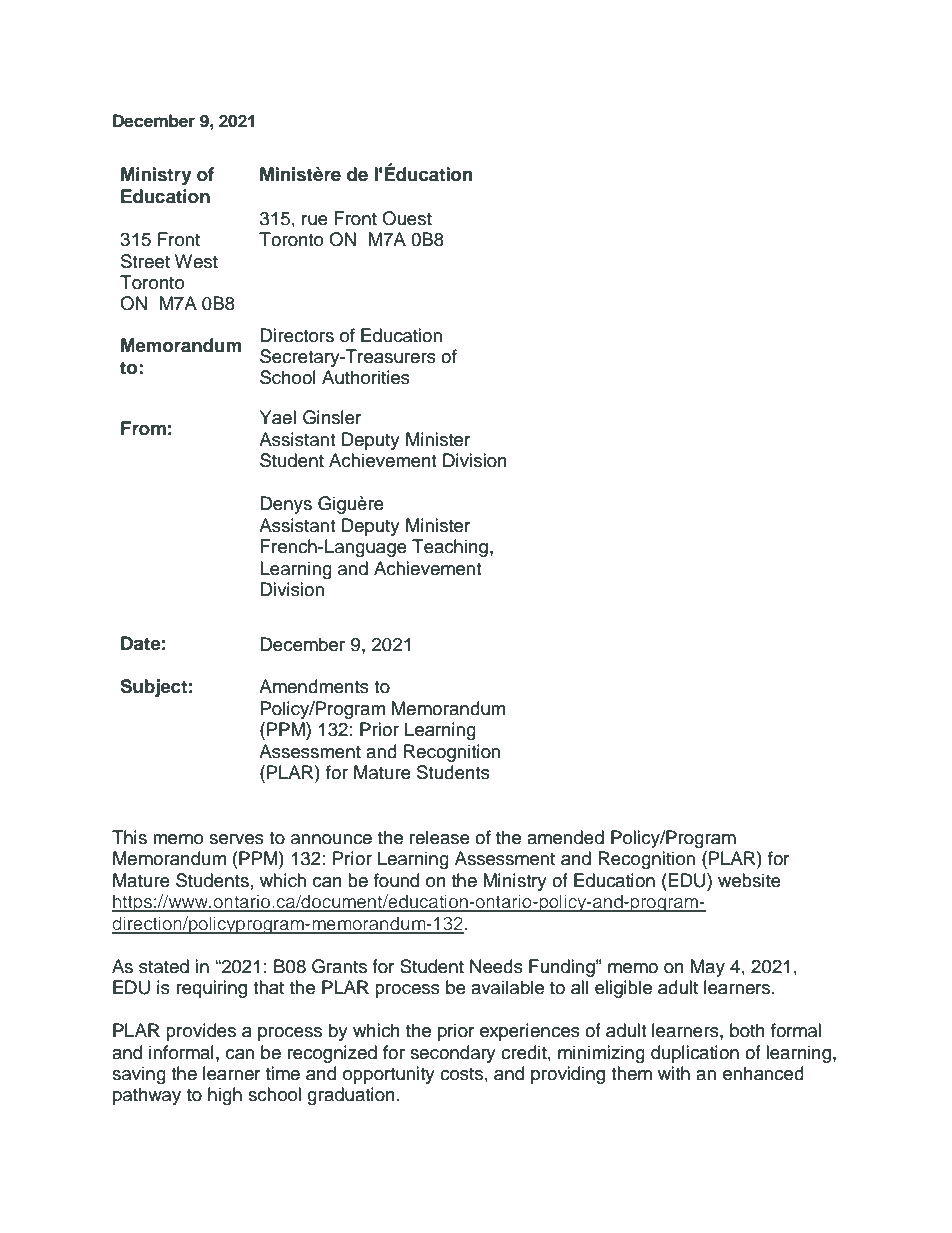  What do you see at coordinates (453, 1054) in the screenshot?
I see `secondary` at bounding box center [453, 1054].
